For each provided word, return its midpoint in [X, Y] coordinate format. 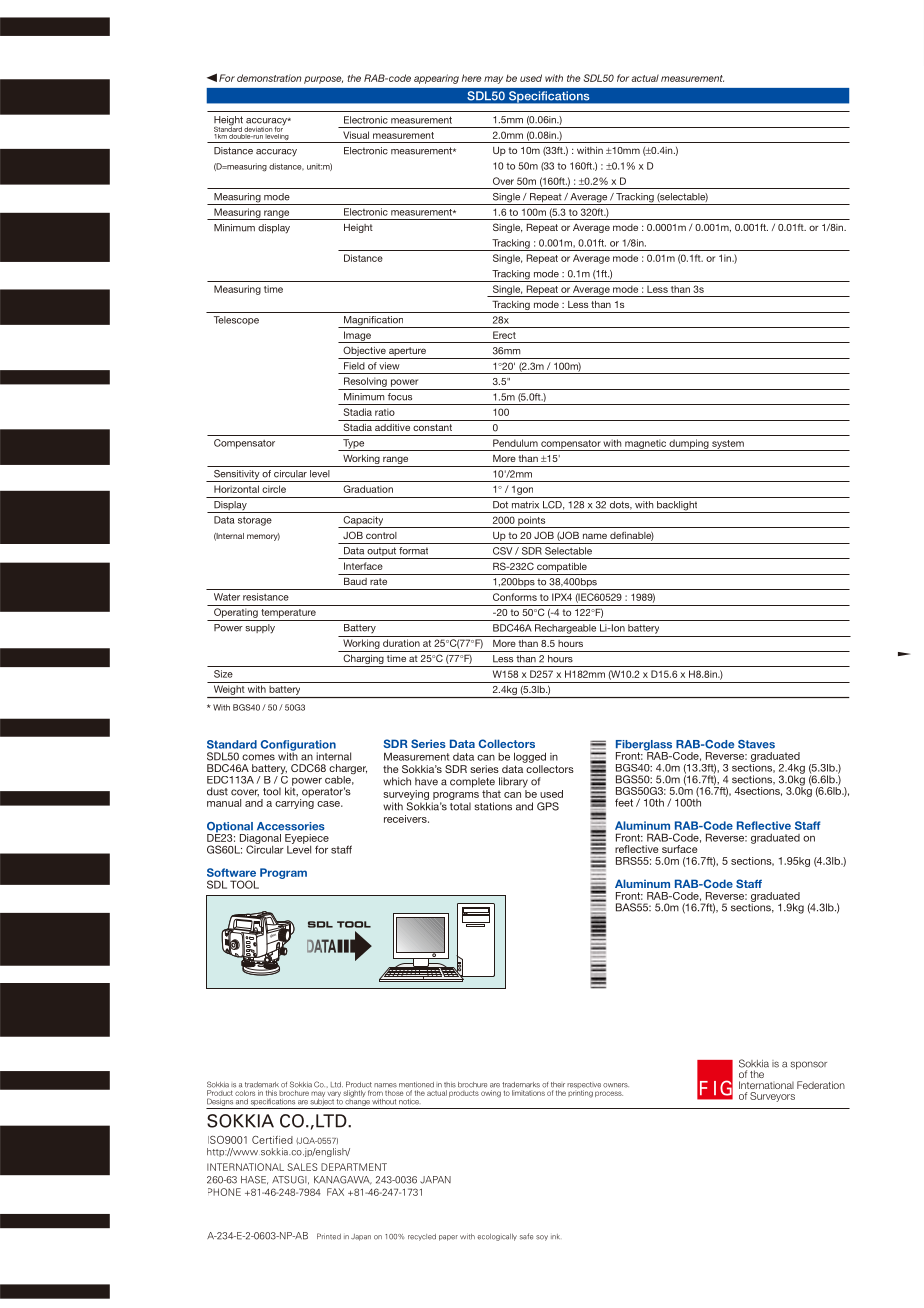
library [513, 782]
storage [255, 521]
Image [357, 337]
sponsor [809, 1065]
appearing [436, 79]
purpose [323, 80]
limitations [528, 1093]
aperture [407, 353]
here [471, 78]
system [728, 445]
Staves [756, 744]
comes [258, 757]
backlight [677, 507]
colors [245, 1093]
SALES [302, 1167]
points [532, 522]
